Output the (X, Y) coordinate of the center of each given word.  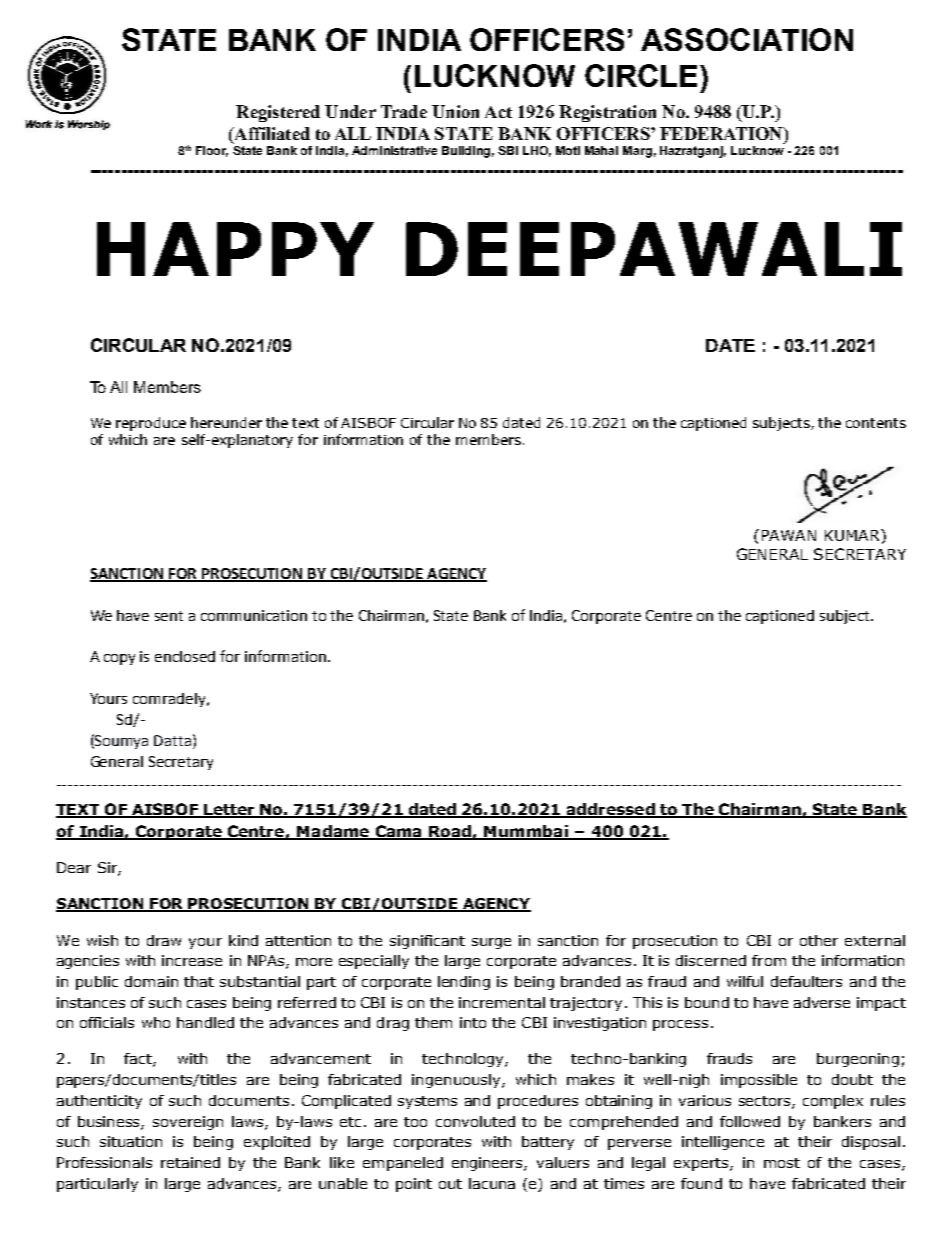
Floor (212, 151)
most (782, 1163)
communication (254, 615)
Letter (230, 810)
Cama (398, 832)
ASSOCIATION (747, 39)
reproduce (151, 424)
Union (455, 111)
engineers (488, 1164)
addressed (610, 810)
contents (876, 423)
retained (190, 1162)
